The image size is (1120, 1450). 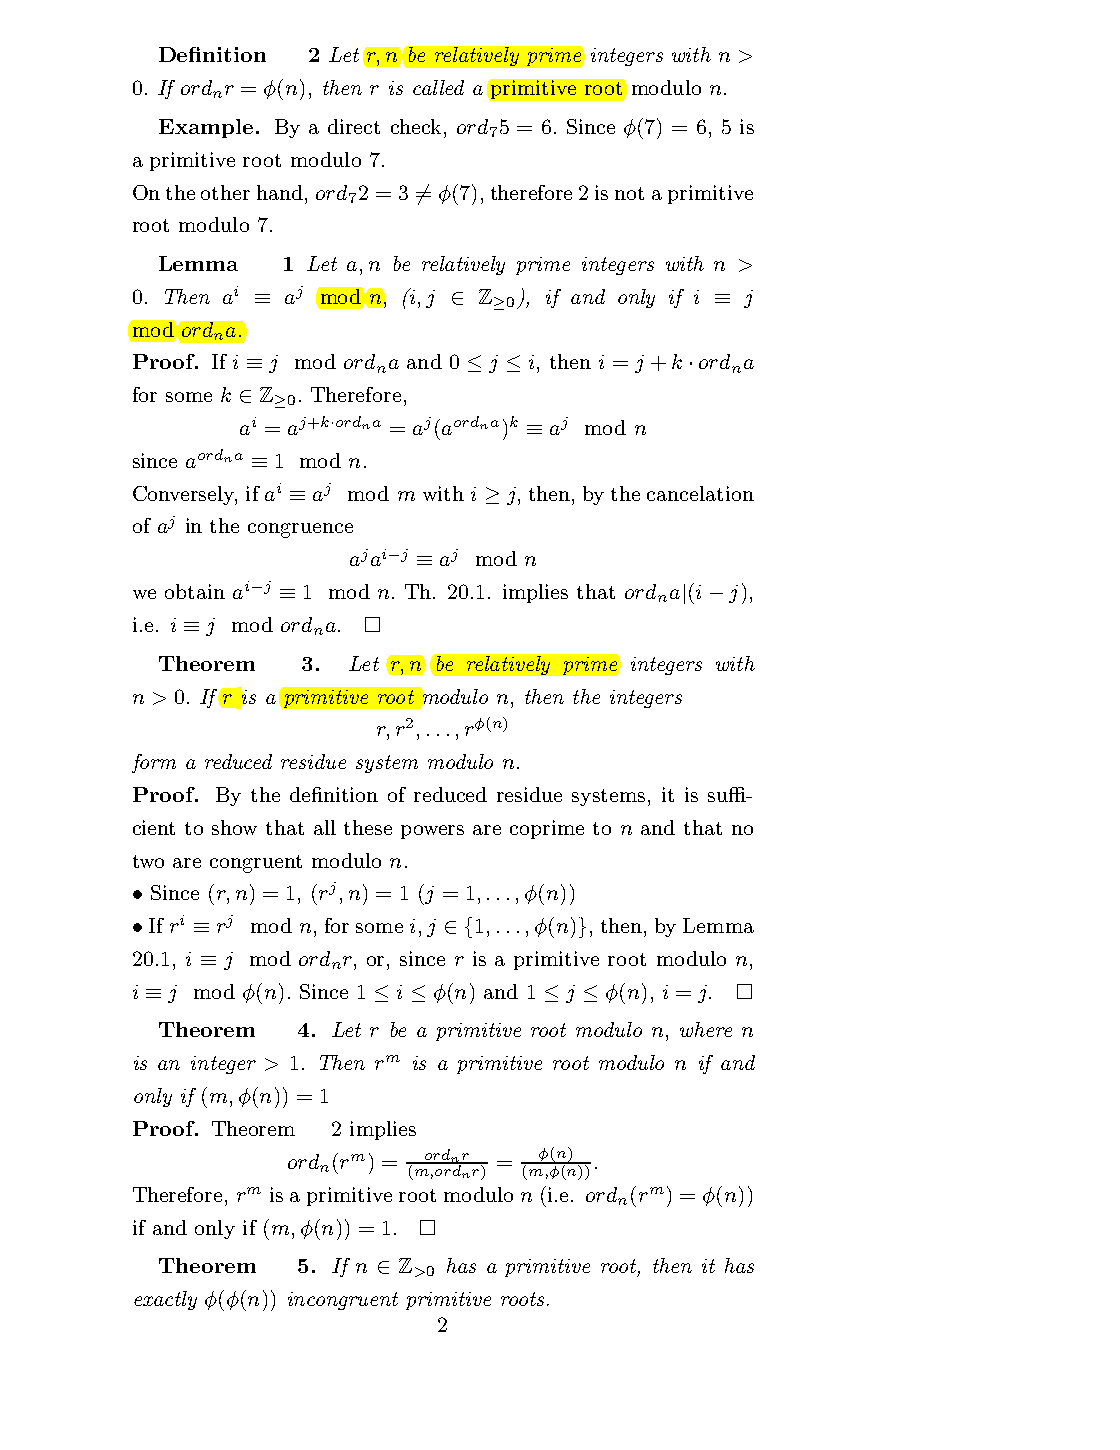 I want to click on where, so click(x=706, y=1029).
